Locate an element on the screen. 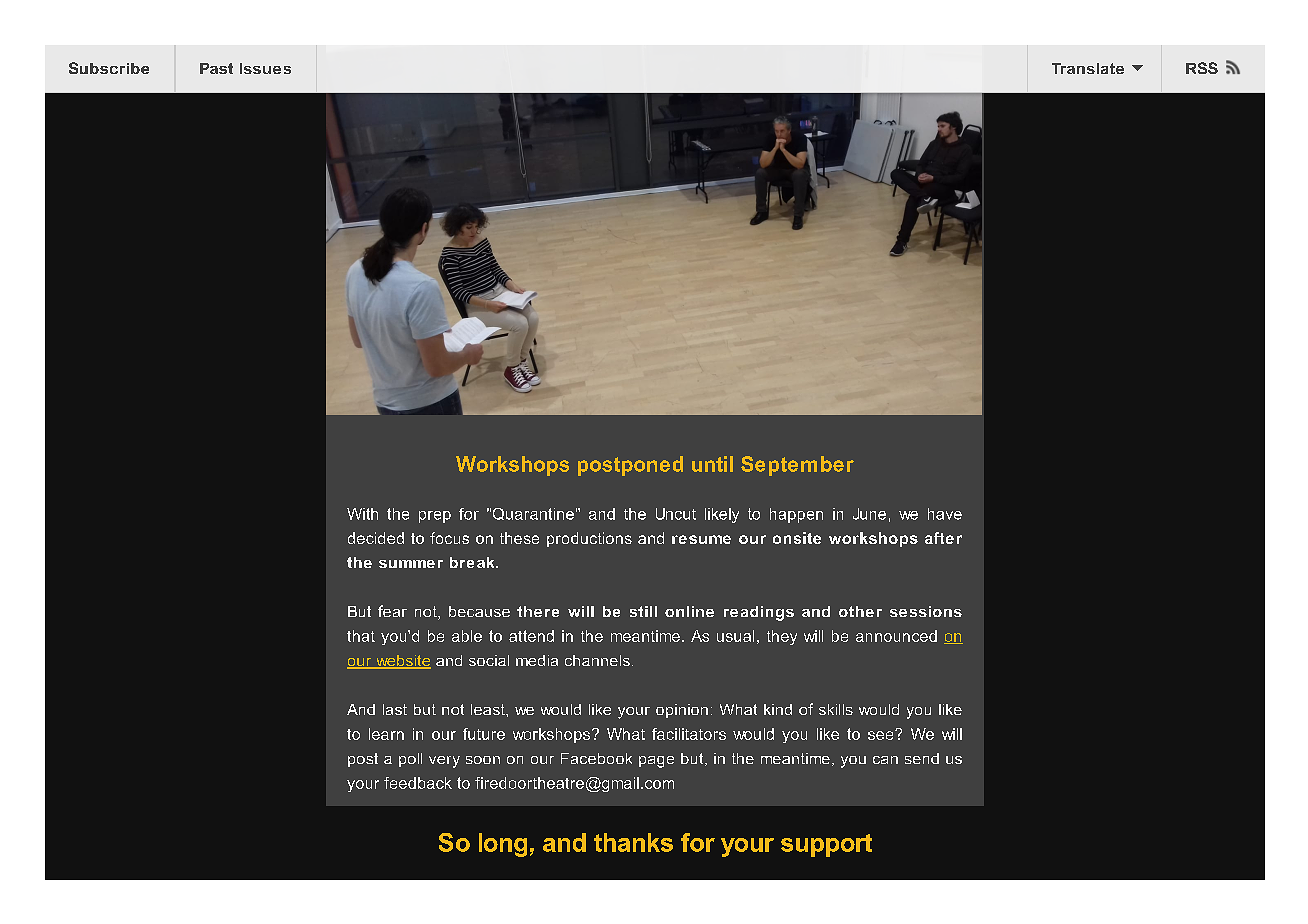  still is located at coordinates (643, 611).
